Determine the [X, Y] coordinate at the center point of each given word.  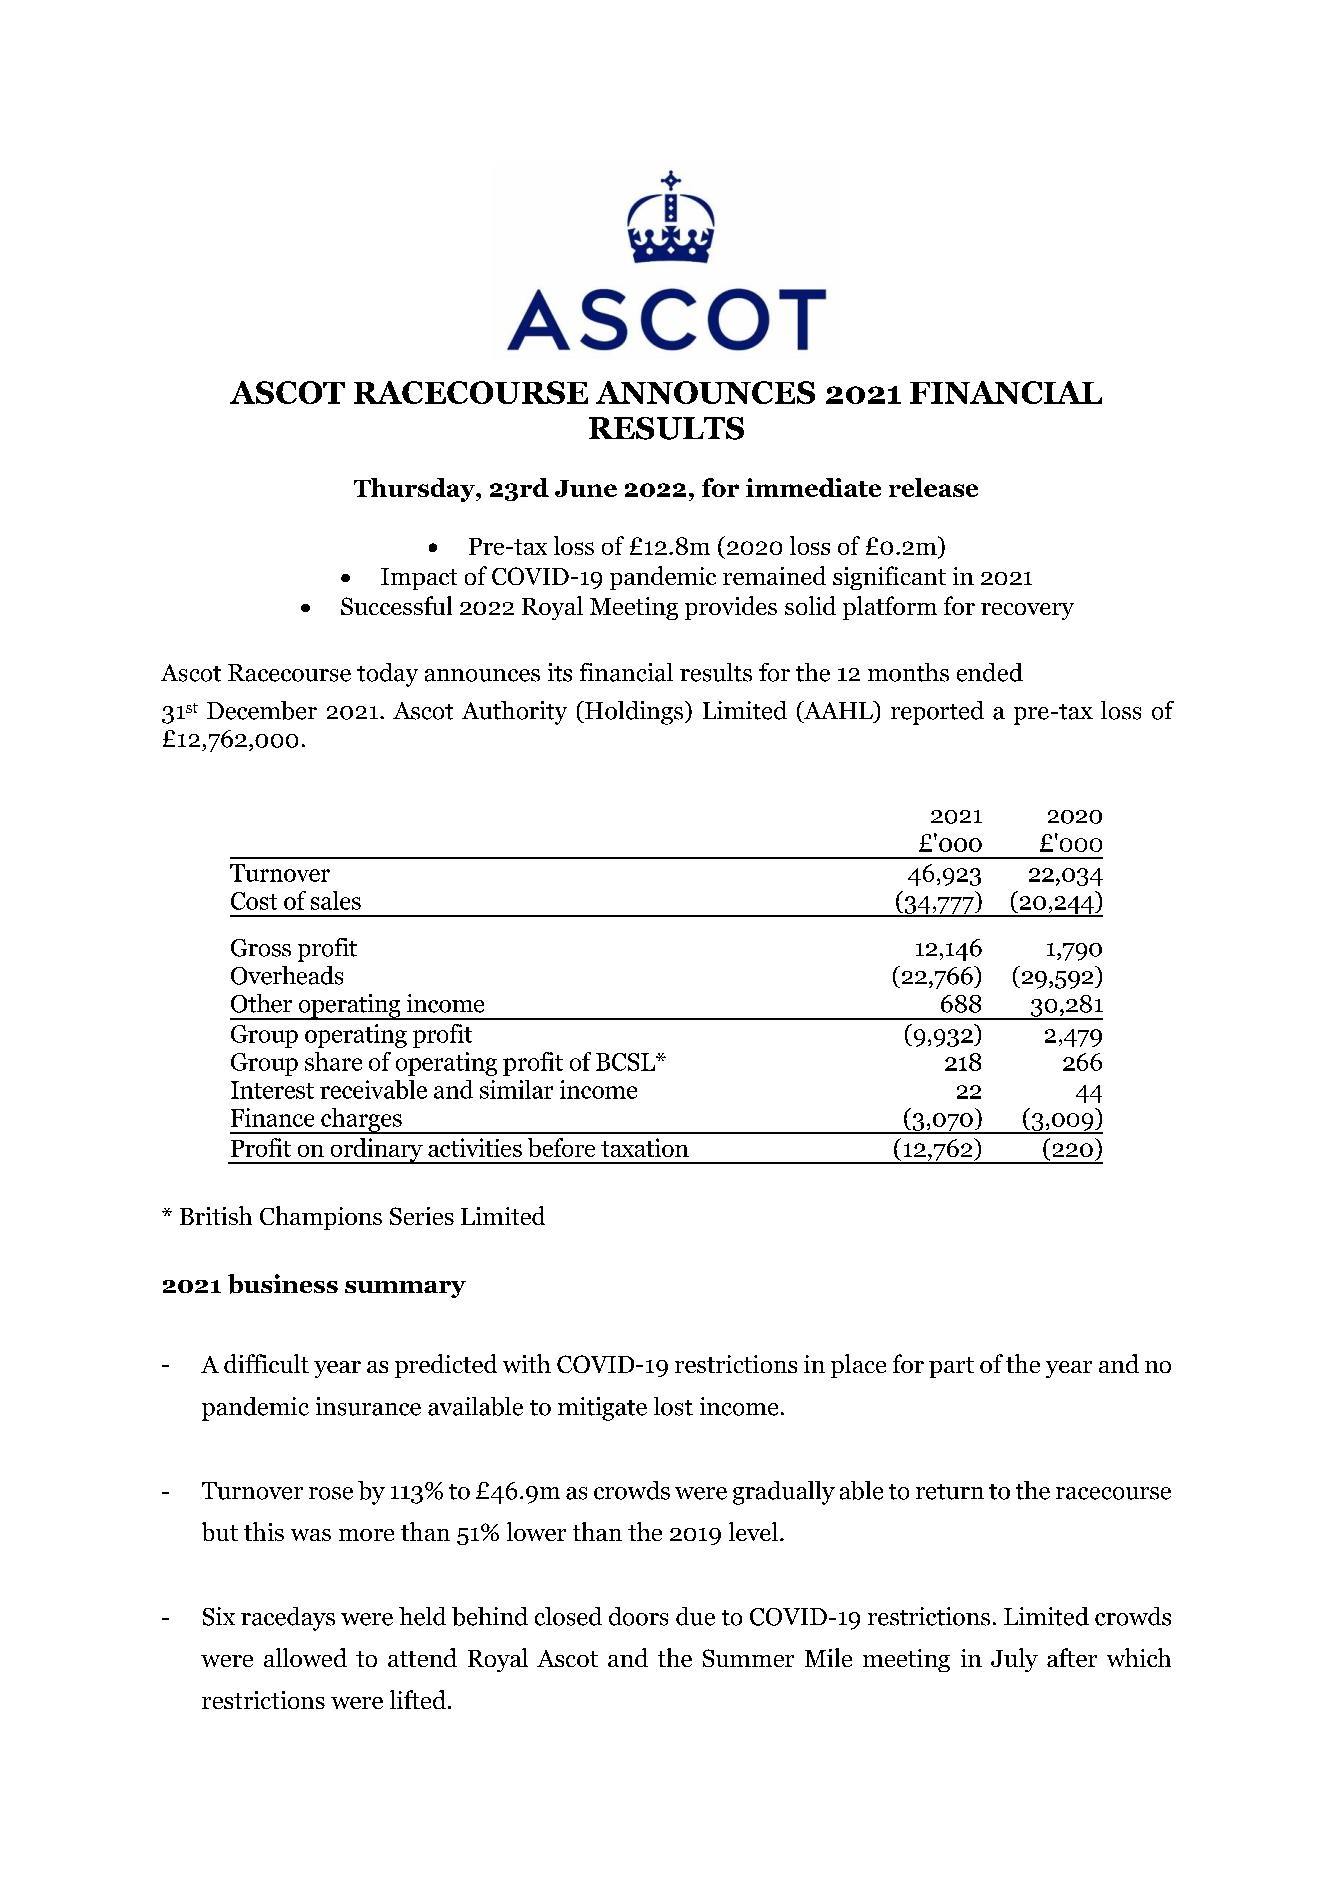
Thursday [415, 490]
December [262, 710]
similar [516, 1089]
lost [673, 1406]
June [586, 488]
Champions [321, 1218]
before [561, 1147]
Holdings [633, 713]
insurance [368, 1406]
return [950, 1492]
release [933, 487]
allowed [305, 1657]
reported [937, 713]
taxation [645, 1147]
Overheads [287, 975]
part [951, 1367]
